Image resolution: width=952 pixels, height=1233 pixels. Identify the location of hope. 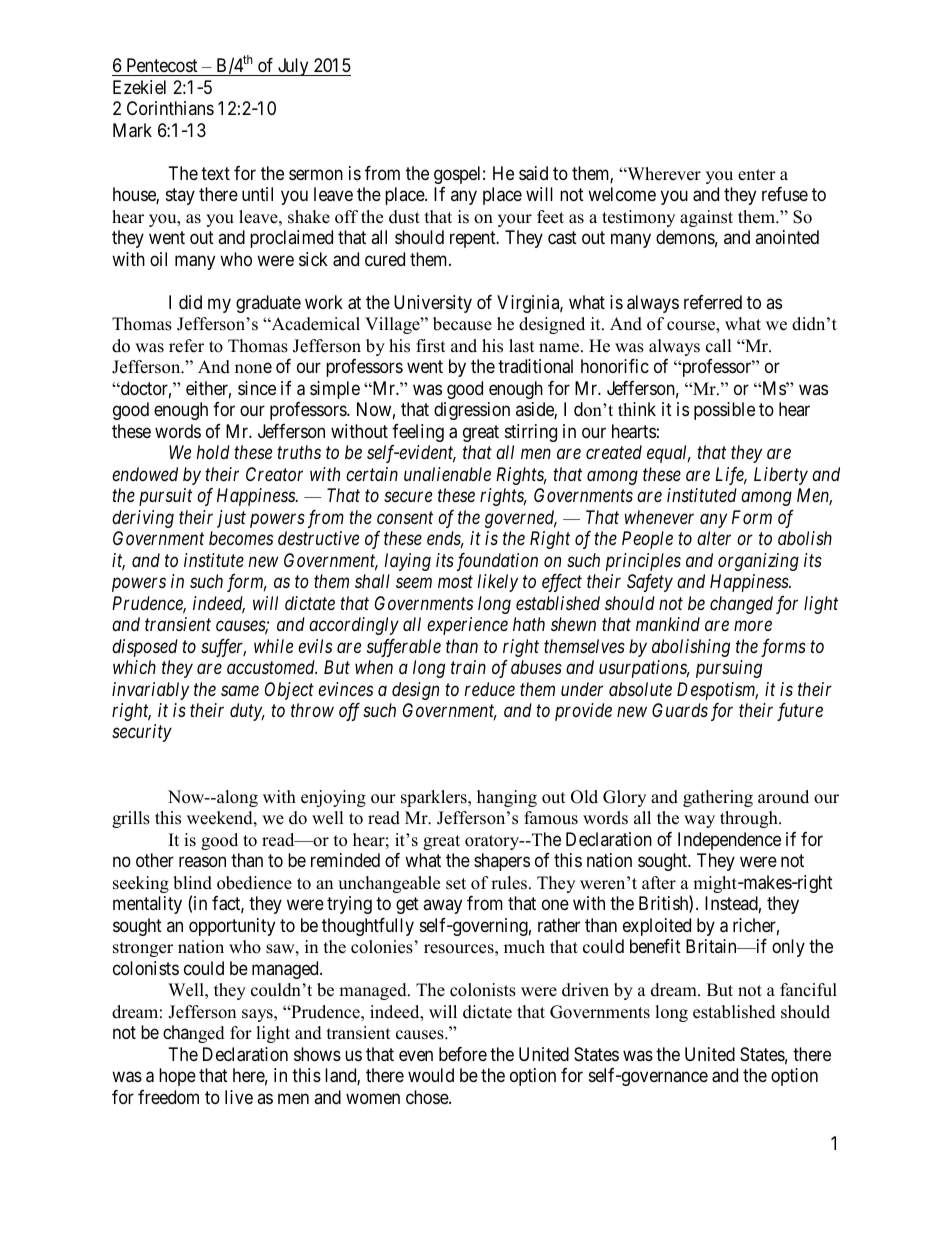
(177, 1077).
